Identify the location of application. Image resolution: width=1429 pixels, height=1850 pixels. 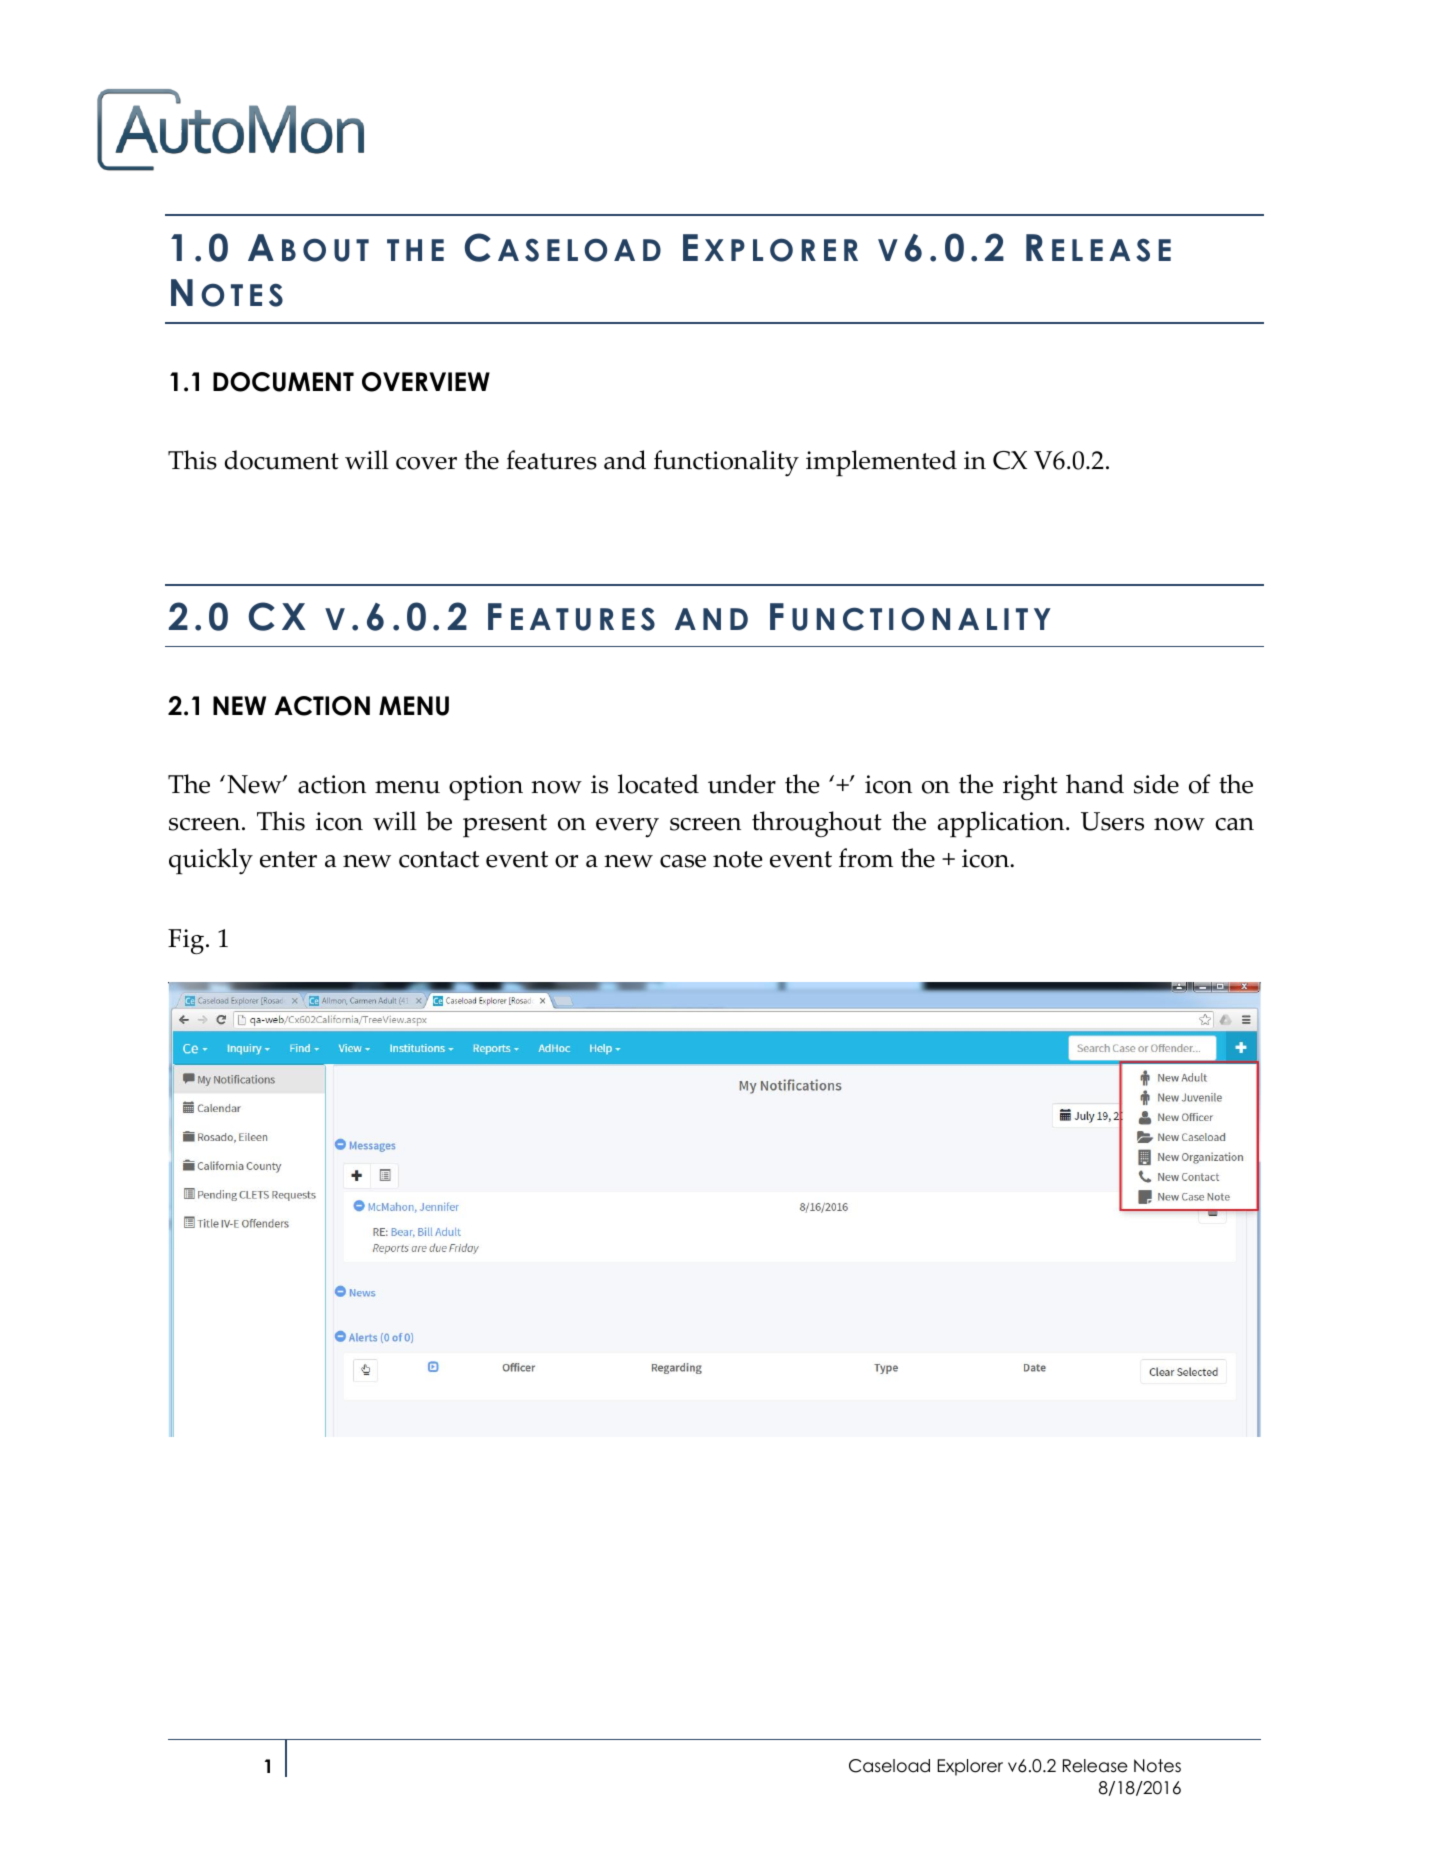
(1002, 824).
